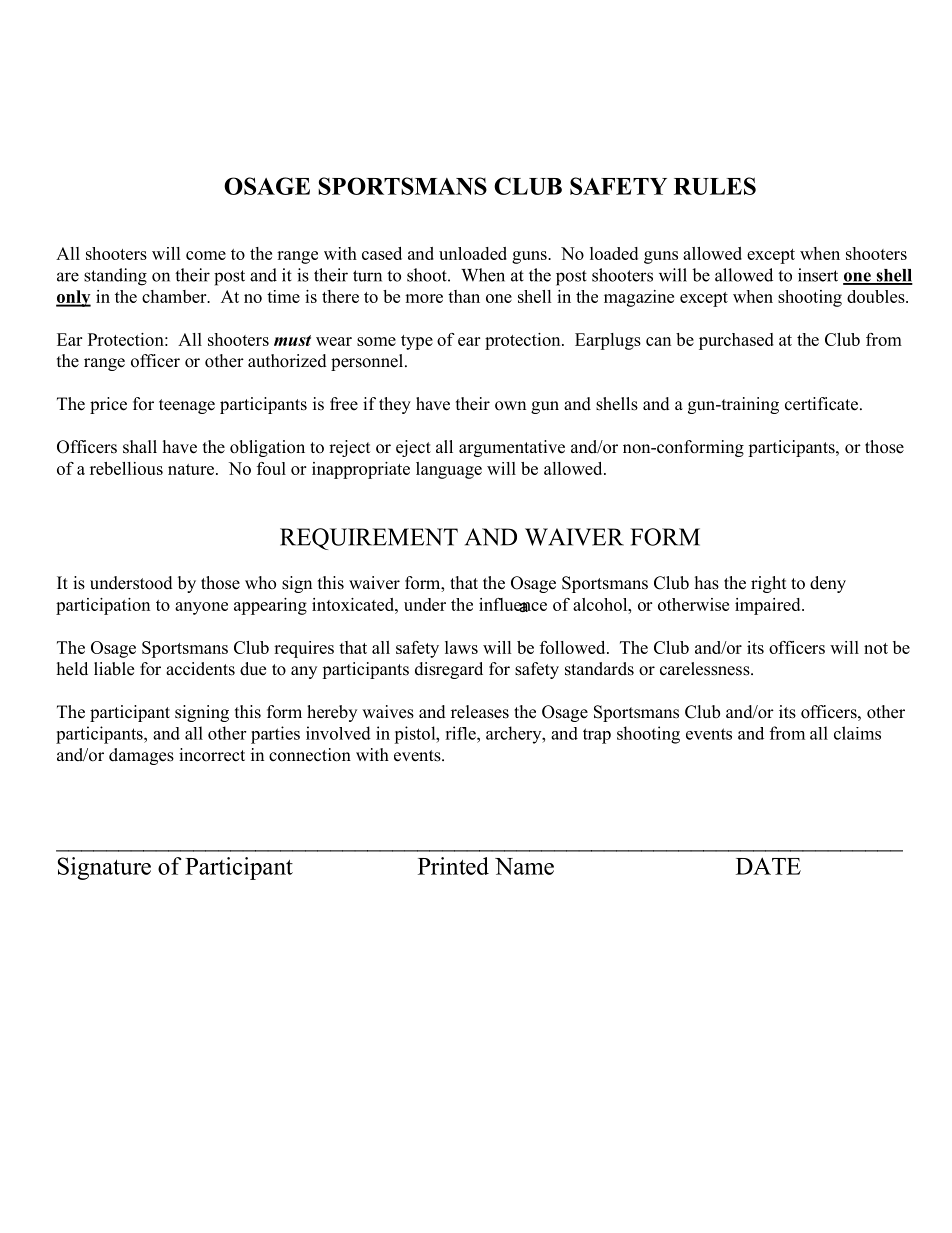  What do you see at coordinates (453, 866) in the page?
I see `Printed` at bounding box center [453, 866].
